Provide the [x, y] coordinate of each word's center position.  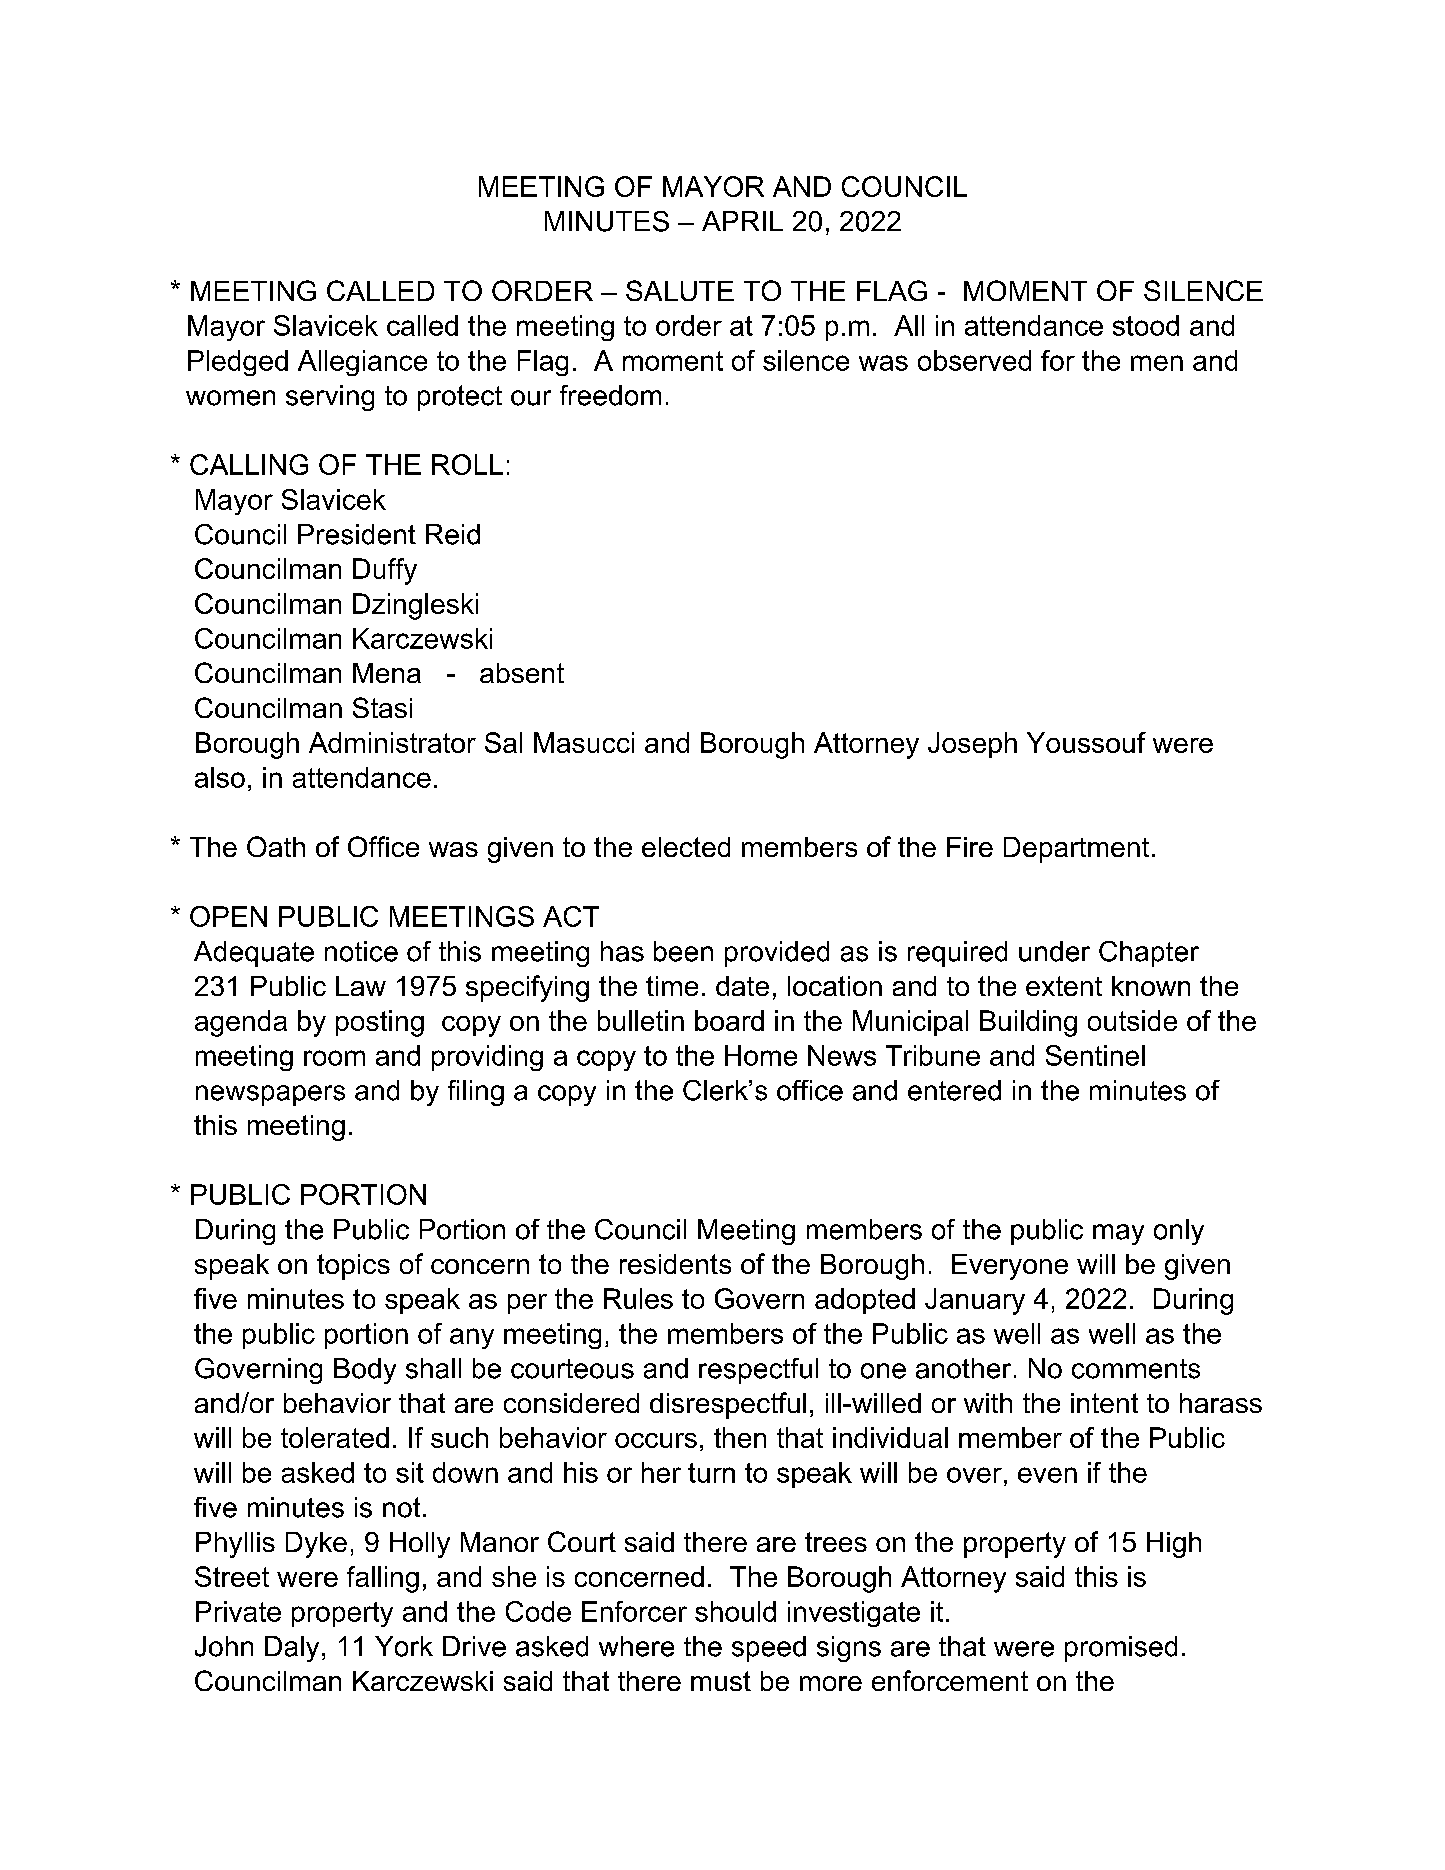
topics [353, 1267]
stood [1146, 325]
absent [522, 673]
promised [1121, 1649]
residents [675, 1264]
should [735, 1611]
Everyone [1010, 1267]
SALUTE [680, 290]
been [683, 951]
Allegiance [362, 363]
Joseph [972, 745]
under [1054, 951]
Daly [292, 1649]
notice [361, 951]
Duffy [385, 571]
